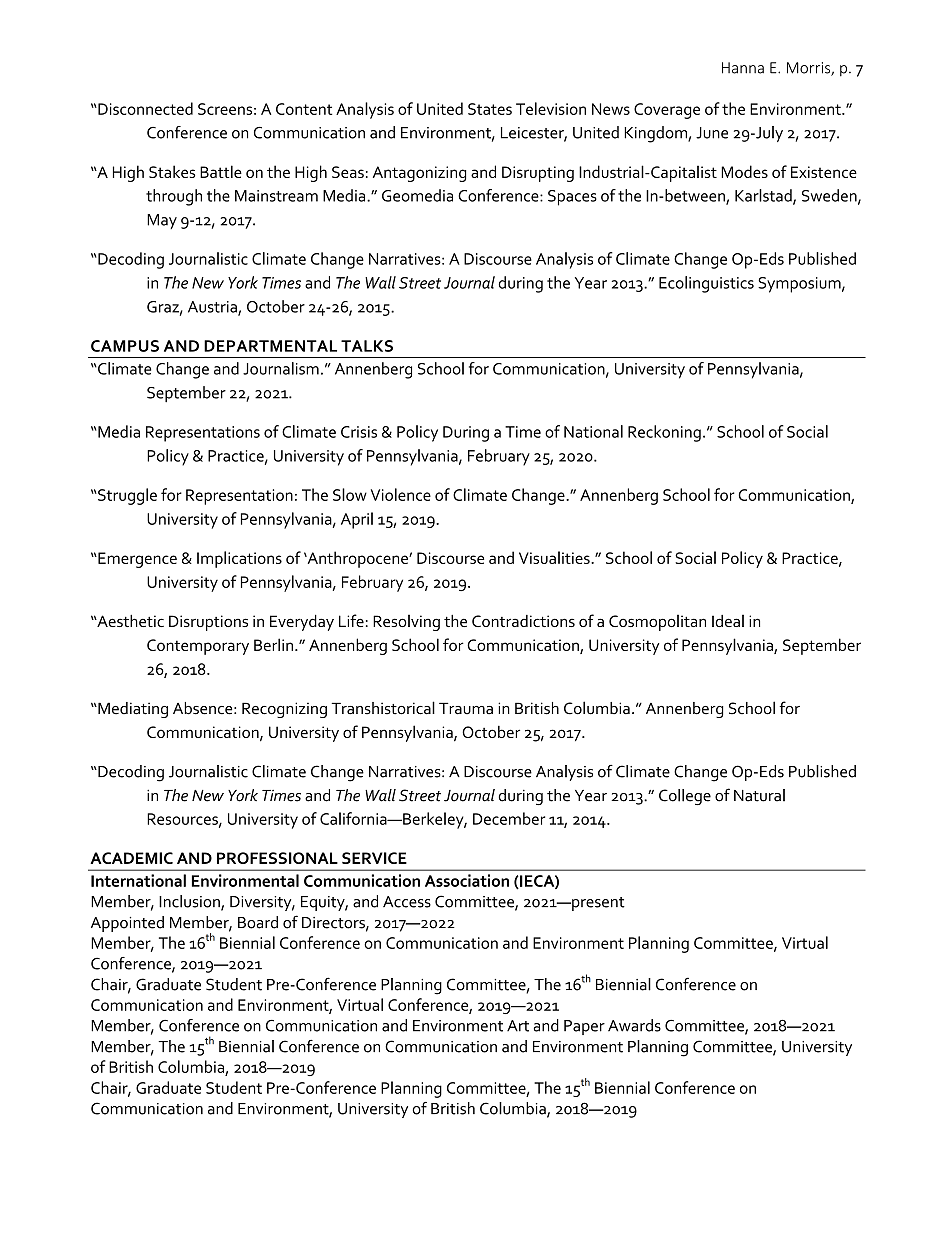 This page has height=1233, width=952. What do you see at coordinates (490, 109) in the page?
I see `States` at bounding box center [490, 109].
